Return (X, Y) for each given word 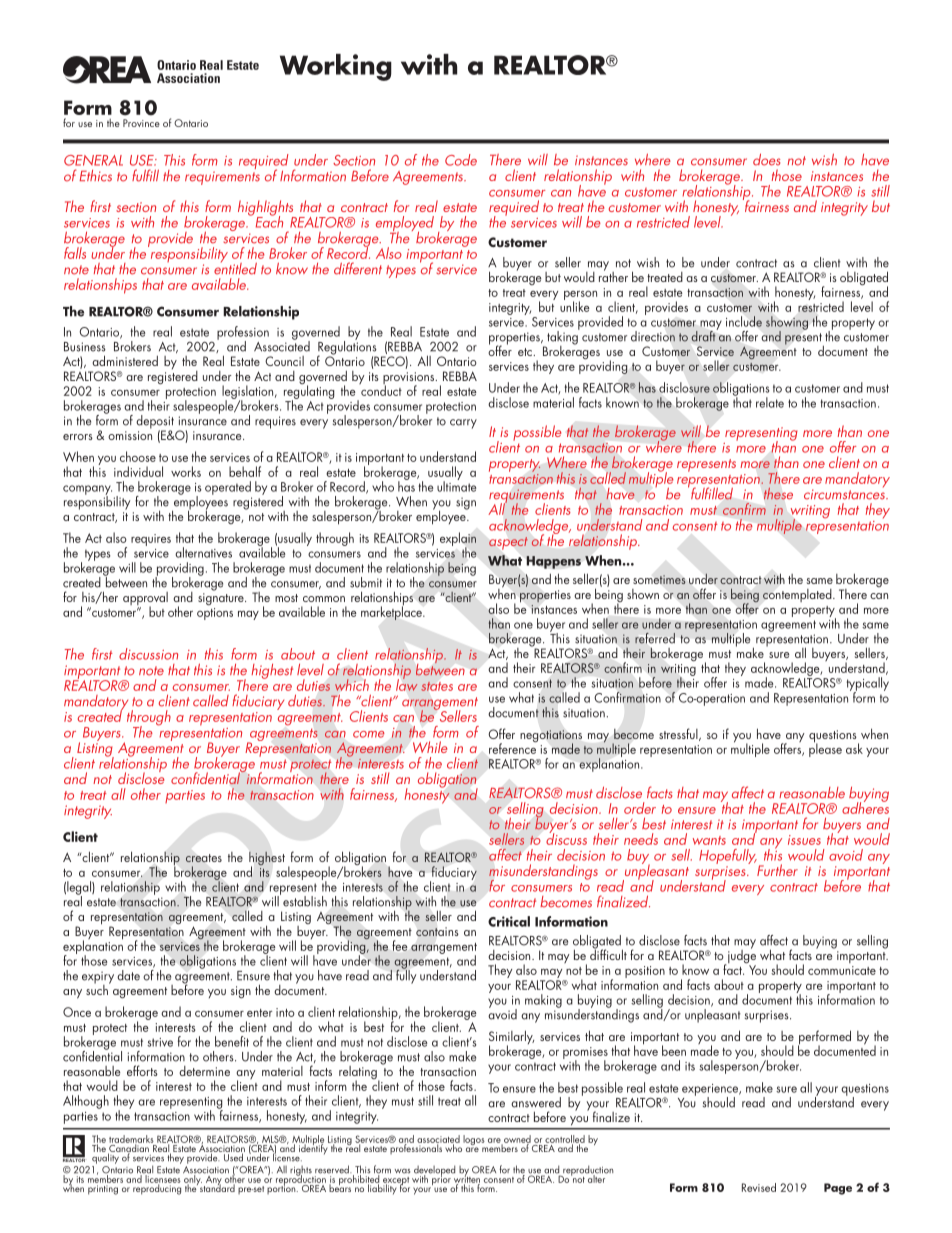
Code (461, 160)
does (766, 160)
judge (741, 956)
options (215, 614)
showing (787, 324)
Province (141, 123)
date (128, 975)
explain (458, 540)
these (778, 493)
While (430, 747)
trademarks (131, 1140)
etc (526, 352)
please (825, 749)
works (186, 471)
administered (125, 360)
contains (437, 932)
